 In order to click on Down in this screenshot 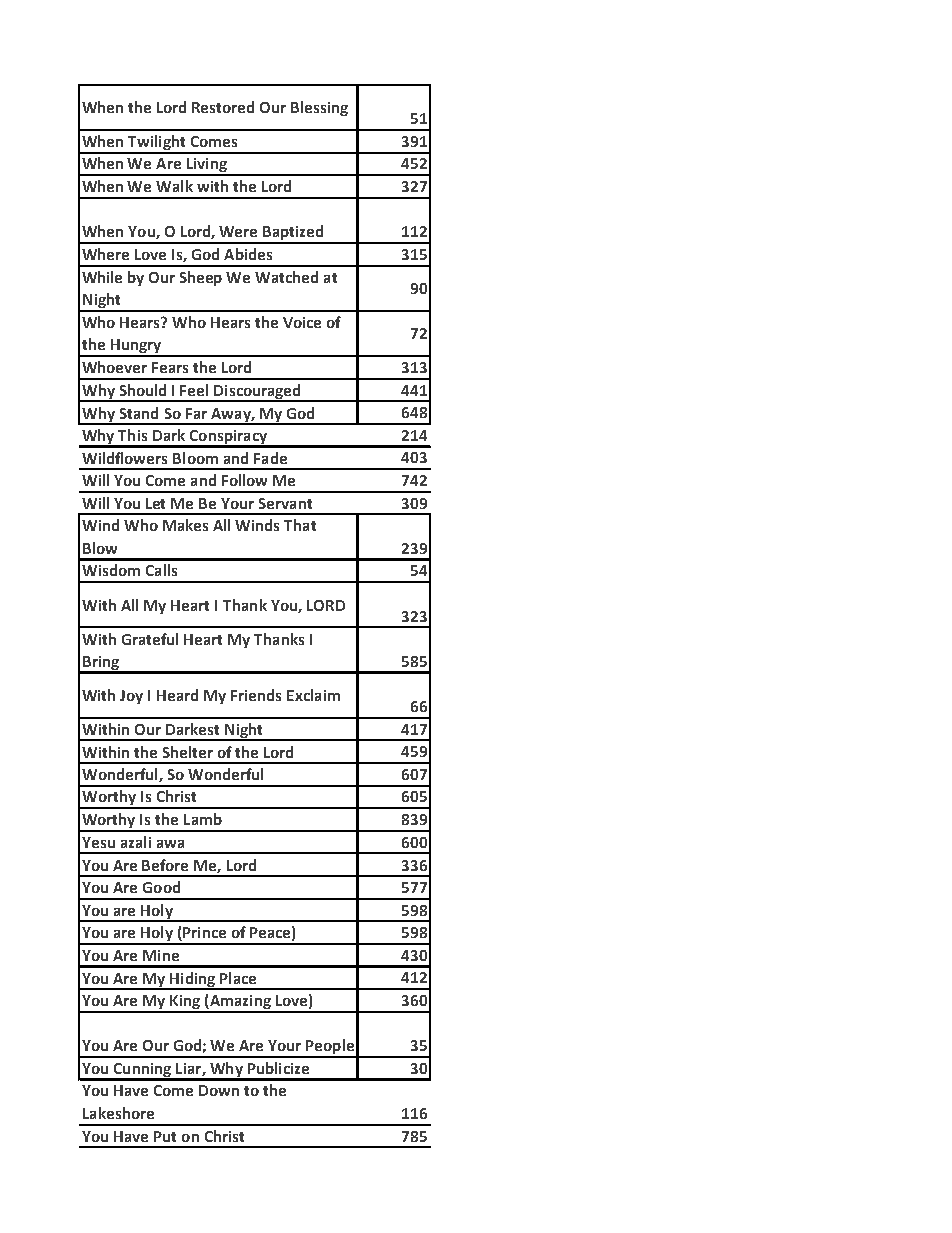, I will do `click(219, 1090)`.
